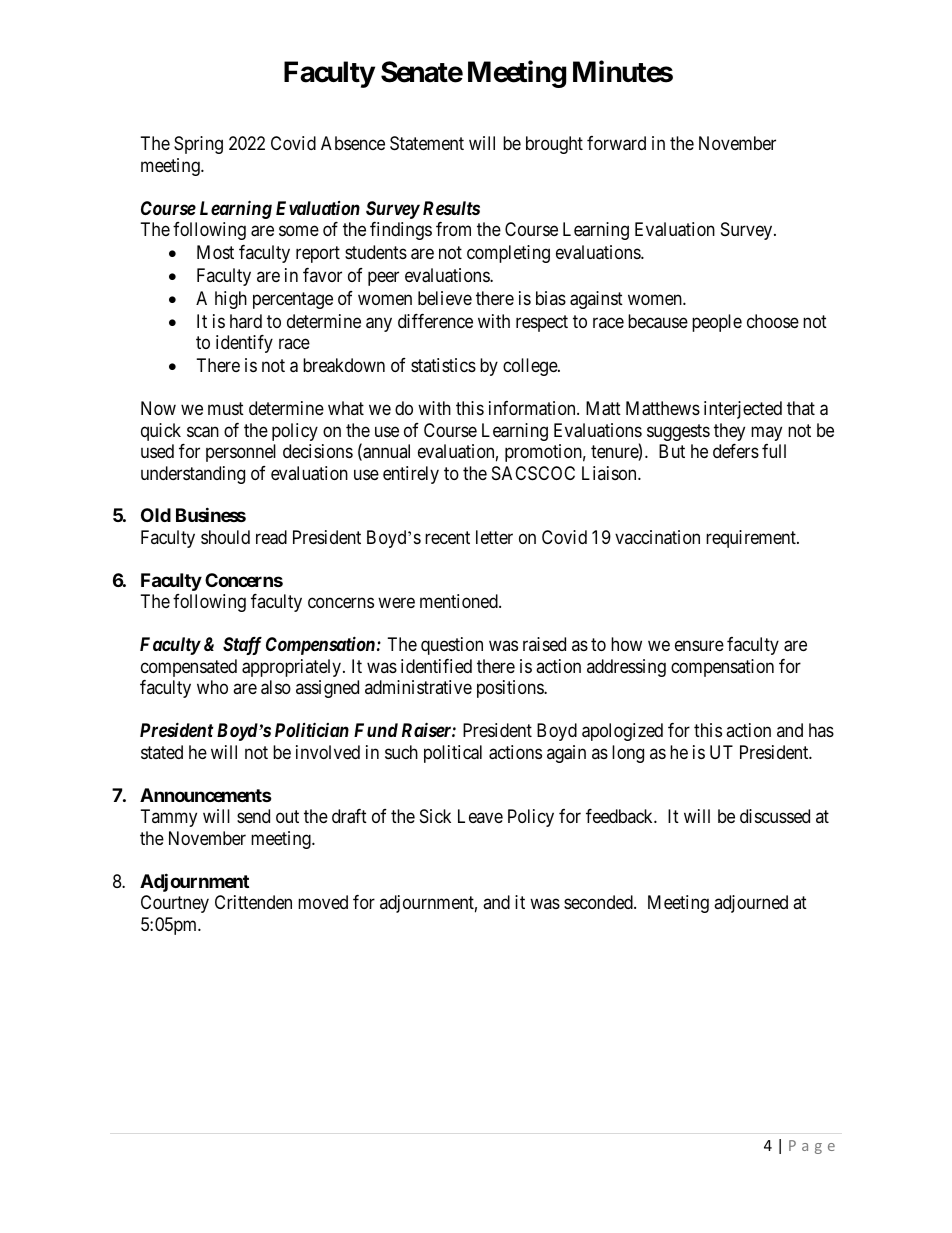 This screenshot has height=1233, width=952. What do you see at coordinates (494, 537) in the screenshot?
I see `letter` at bounding box center [494, 537].
